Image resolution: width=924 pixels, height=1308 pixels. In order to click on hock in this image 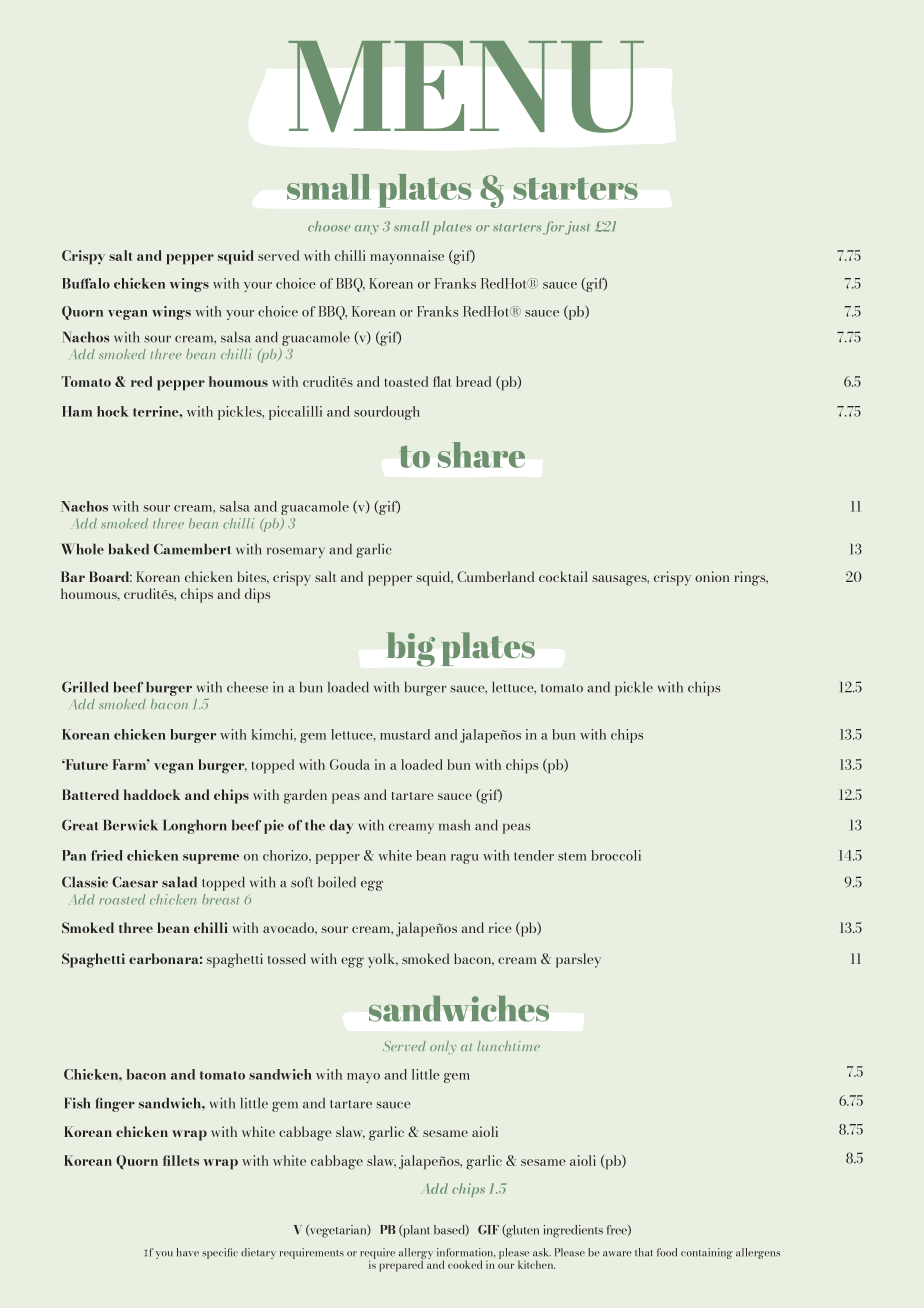, I will do `click(112, 411)`.
